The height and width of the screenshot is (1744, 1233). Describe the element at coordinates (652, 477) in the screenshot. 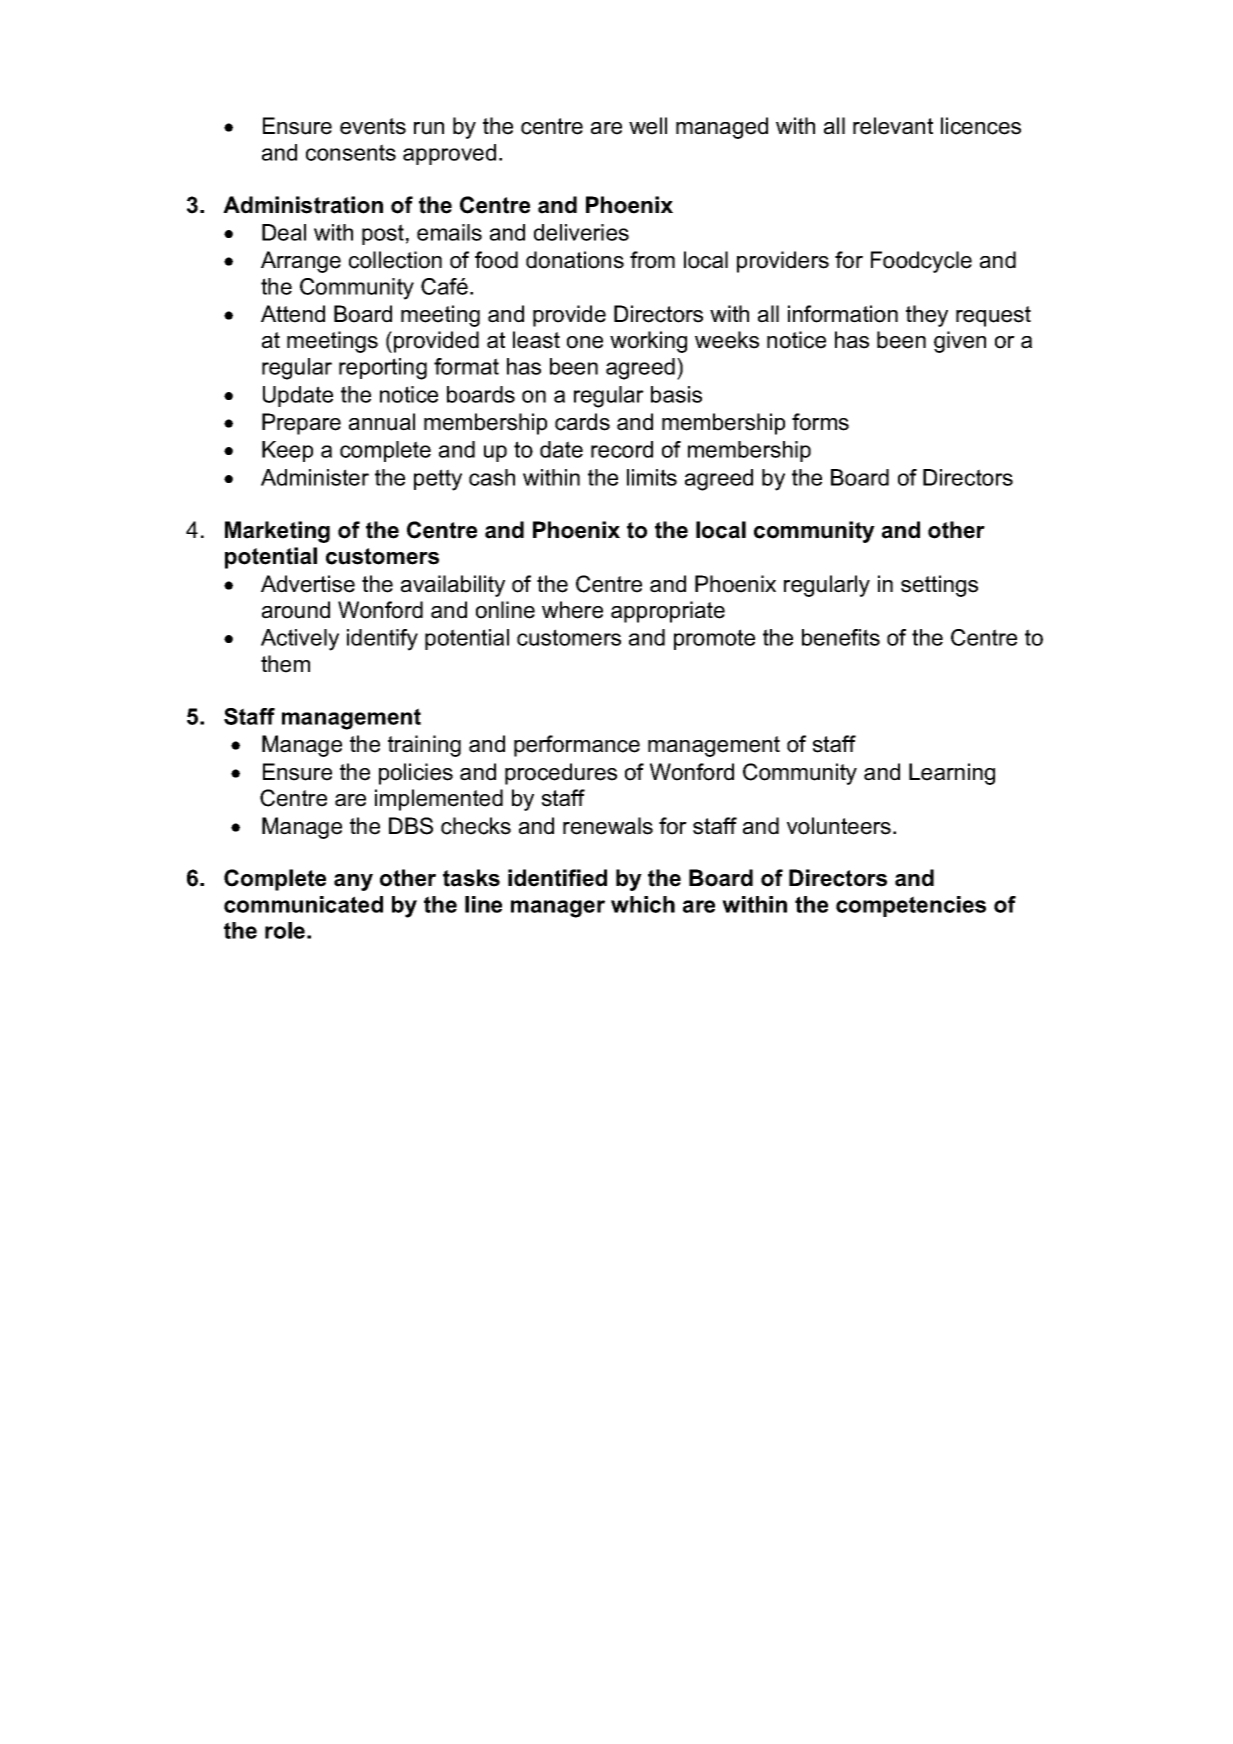

I see `limits` at that location.
